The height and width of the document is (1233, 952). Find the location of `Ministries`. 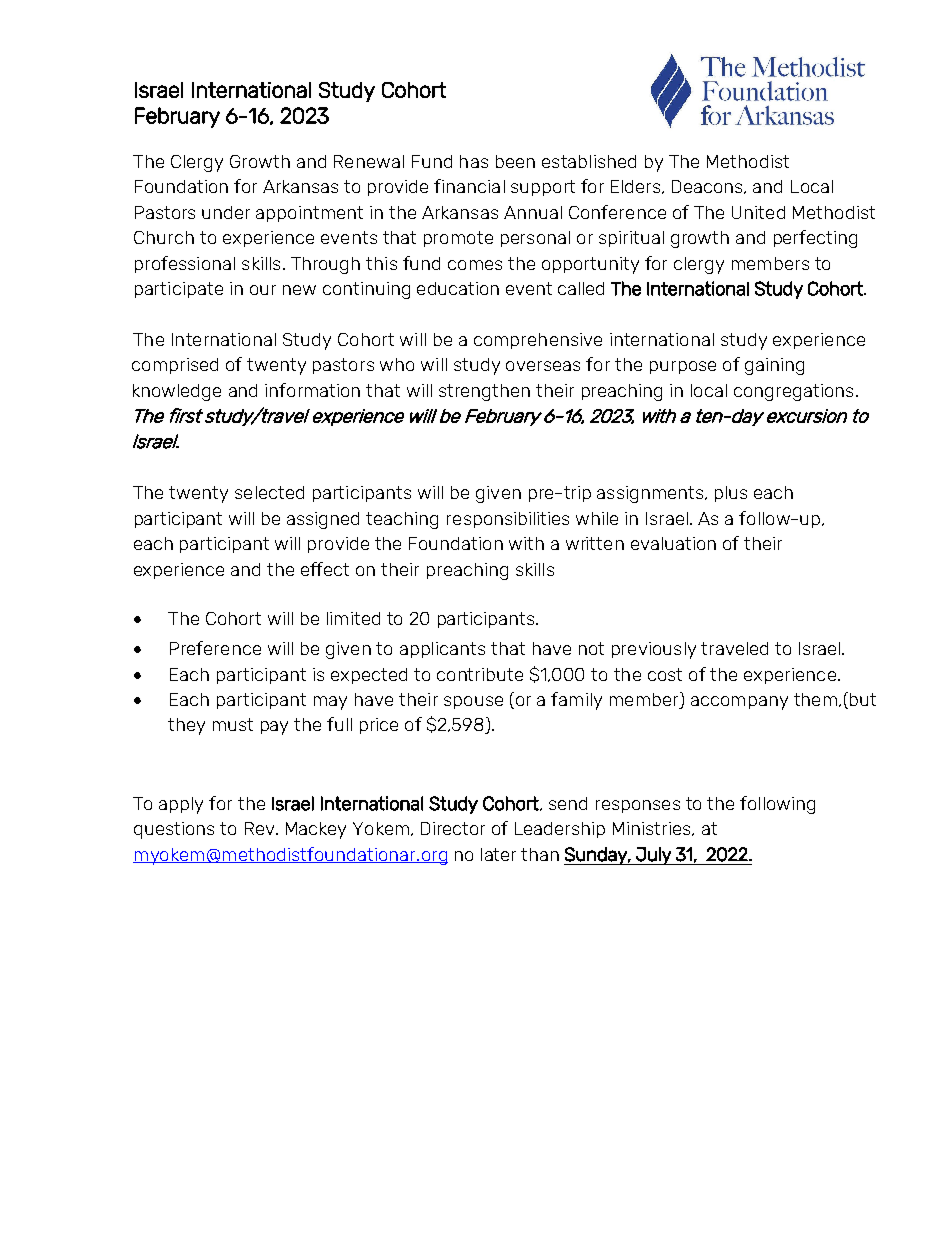

Ministries is located at coordinates (653, 829).
